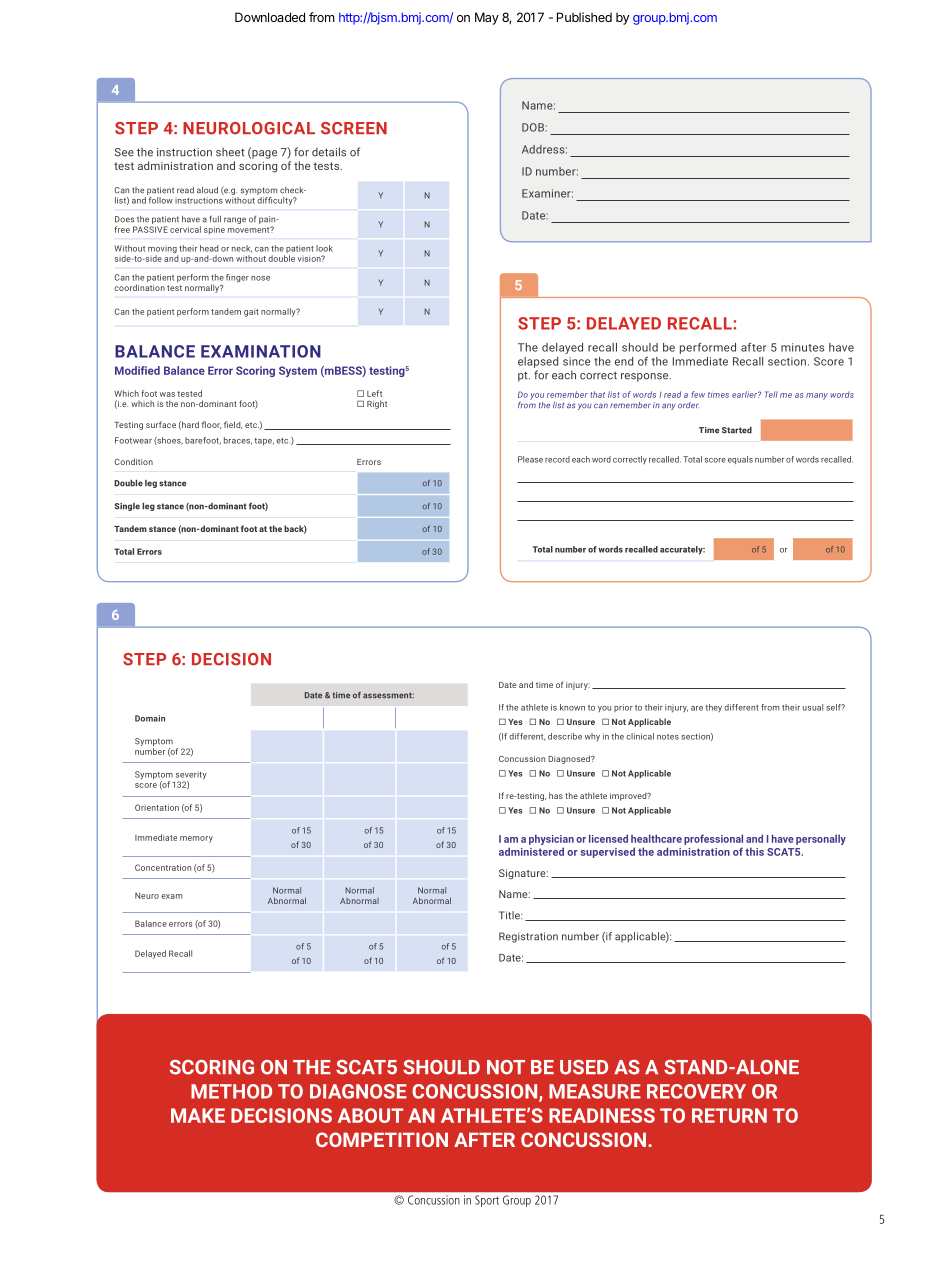  I want to click on severity, so click(190, 776).
